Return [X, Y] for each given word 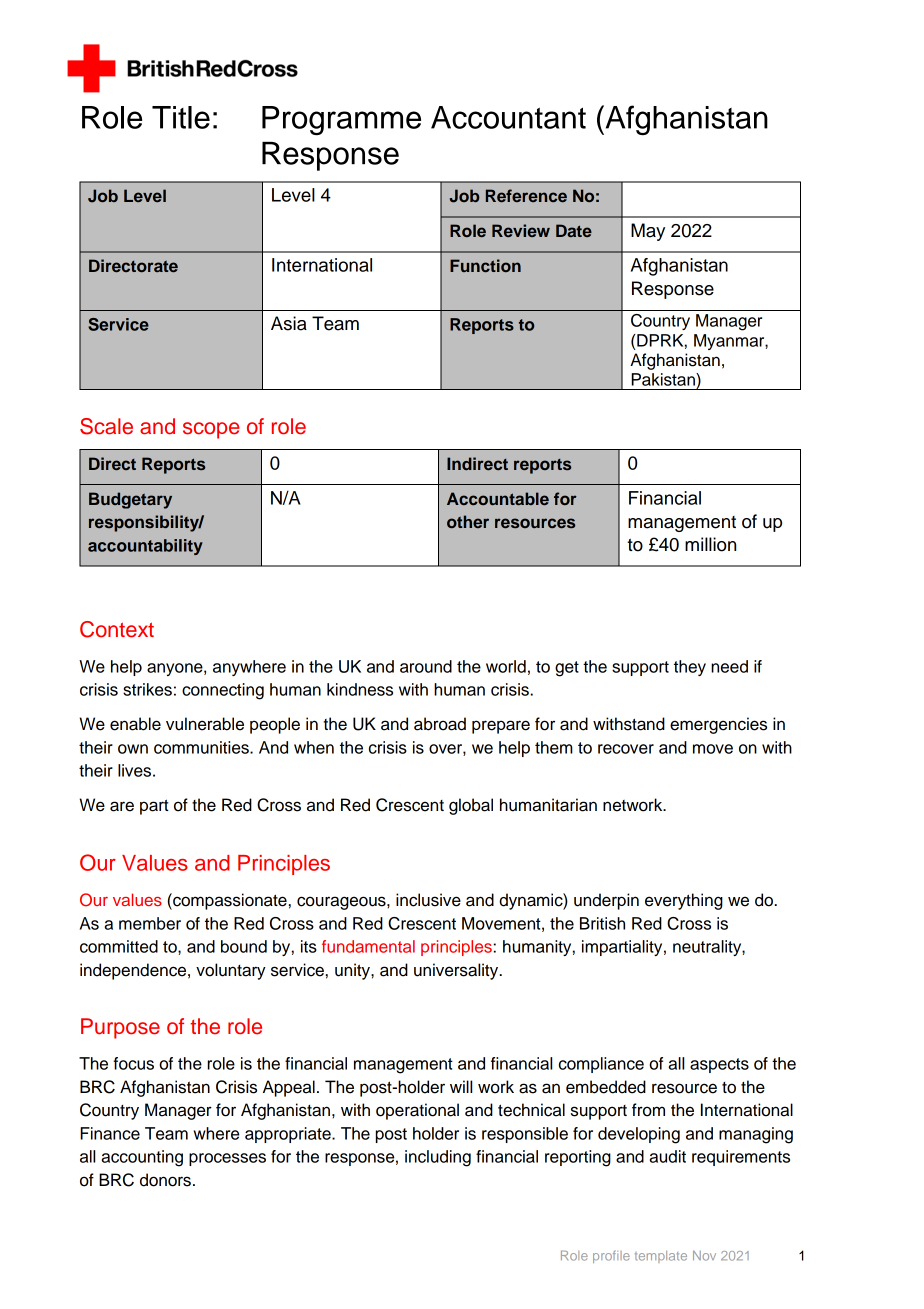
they [690, 668]
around [426, 666]
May [648, 232]
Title [181, 117]
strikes [147, 689]
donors [165, 1180]
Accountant [508, 117]
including [438, 1158]
